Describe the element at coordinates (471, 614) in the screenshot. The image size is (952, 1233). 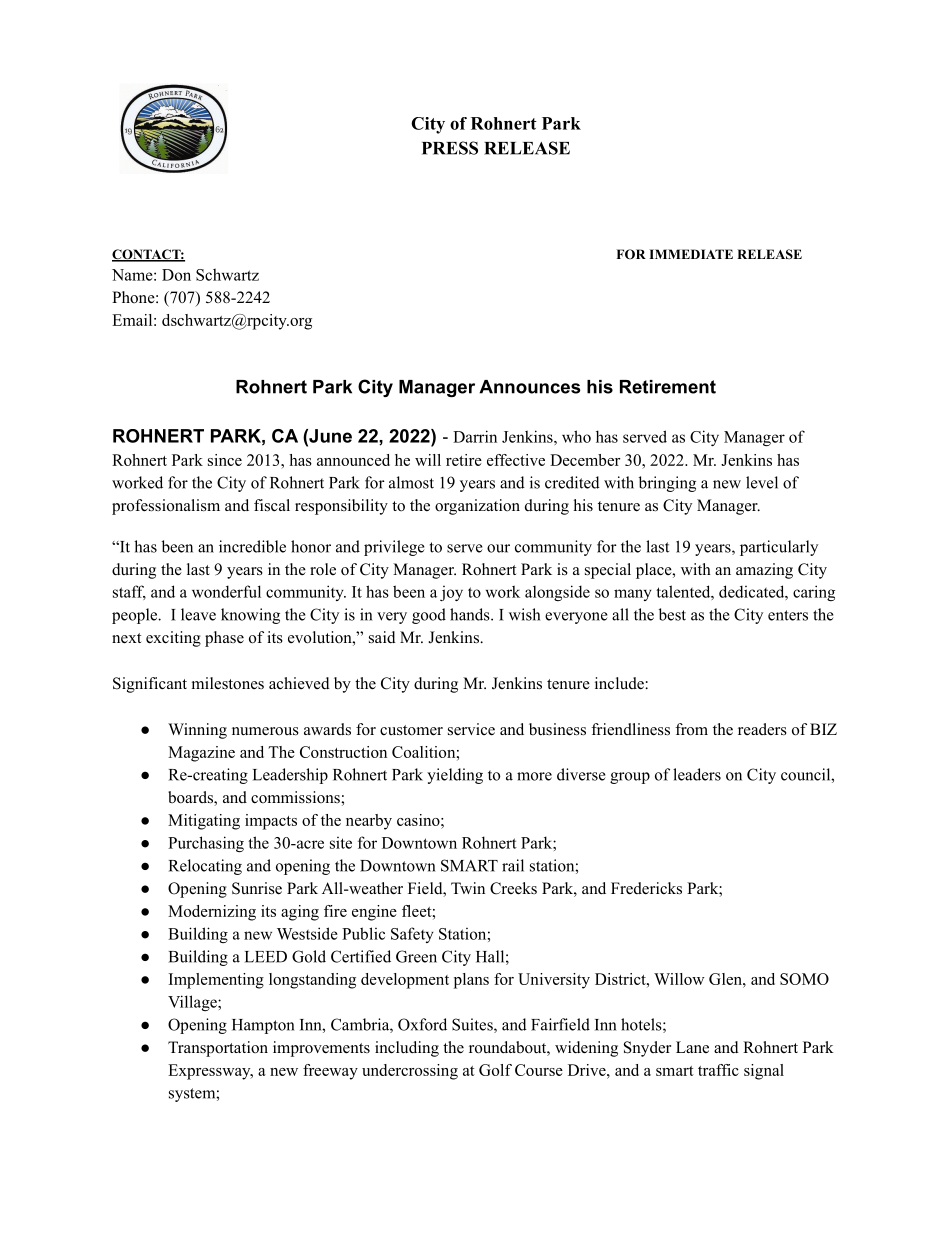
I see `hands` at that location.
